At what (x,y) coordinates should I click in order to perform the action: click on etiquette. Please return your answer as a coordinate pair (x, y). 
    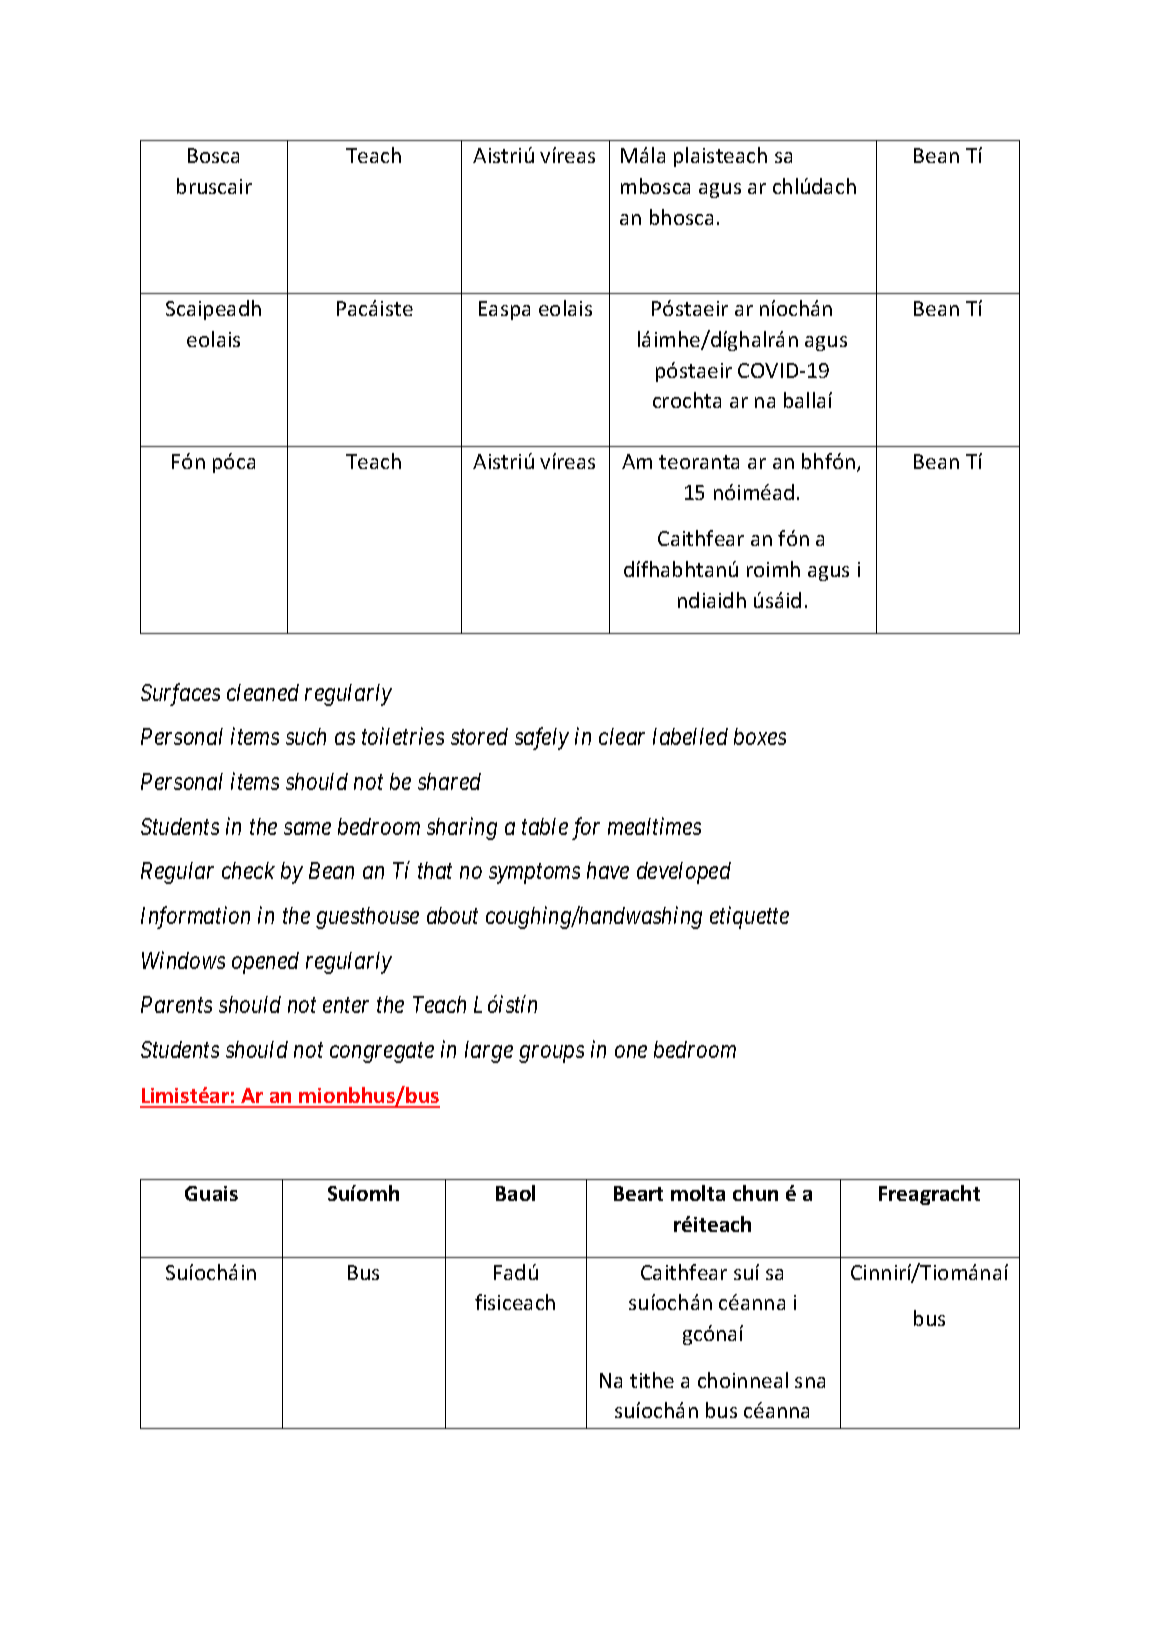
    Looking at the image, I should click on (749, 918).
